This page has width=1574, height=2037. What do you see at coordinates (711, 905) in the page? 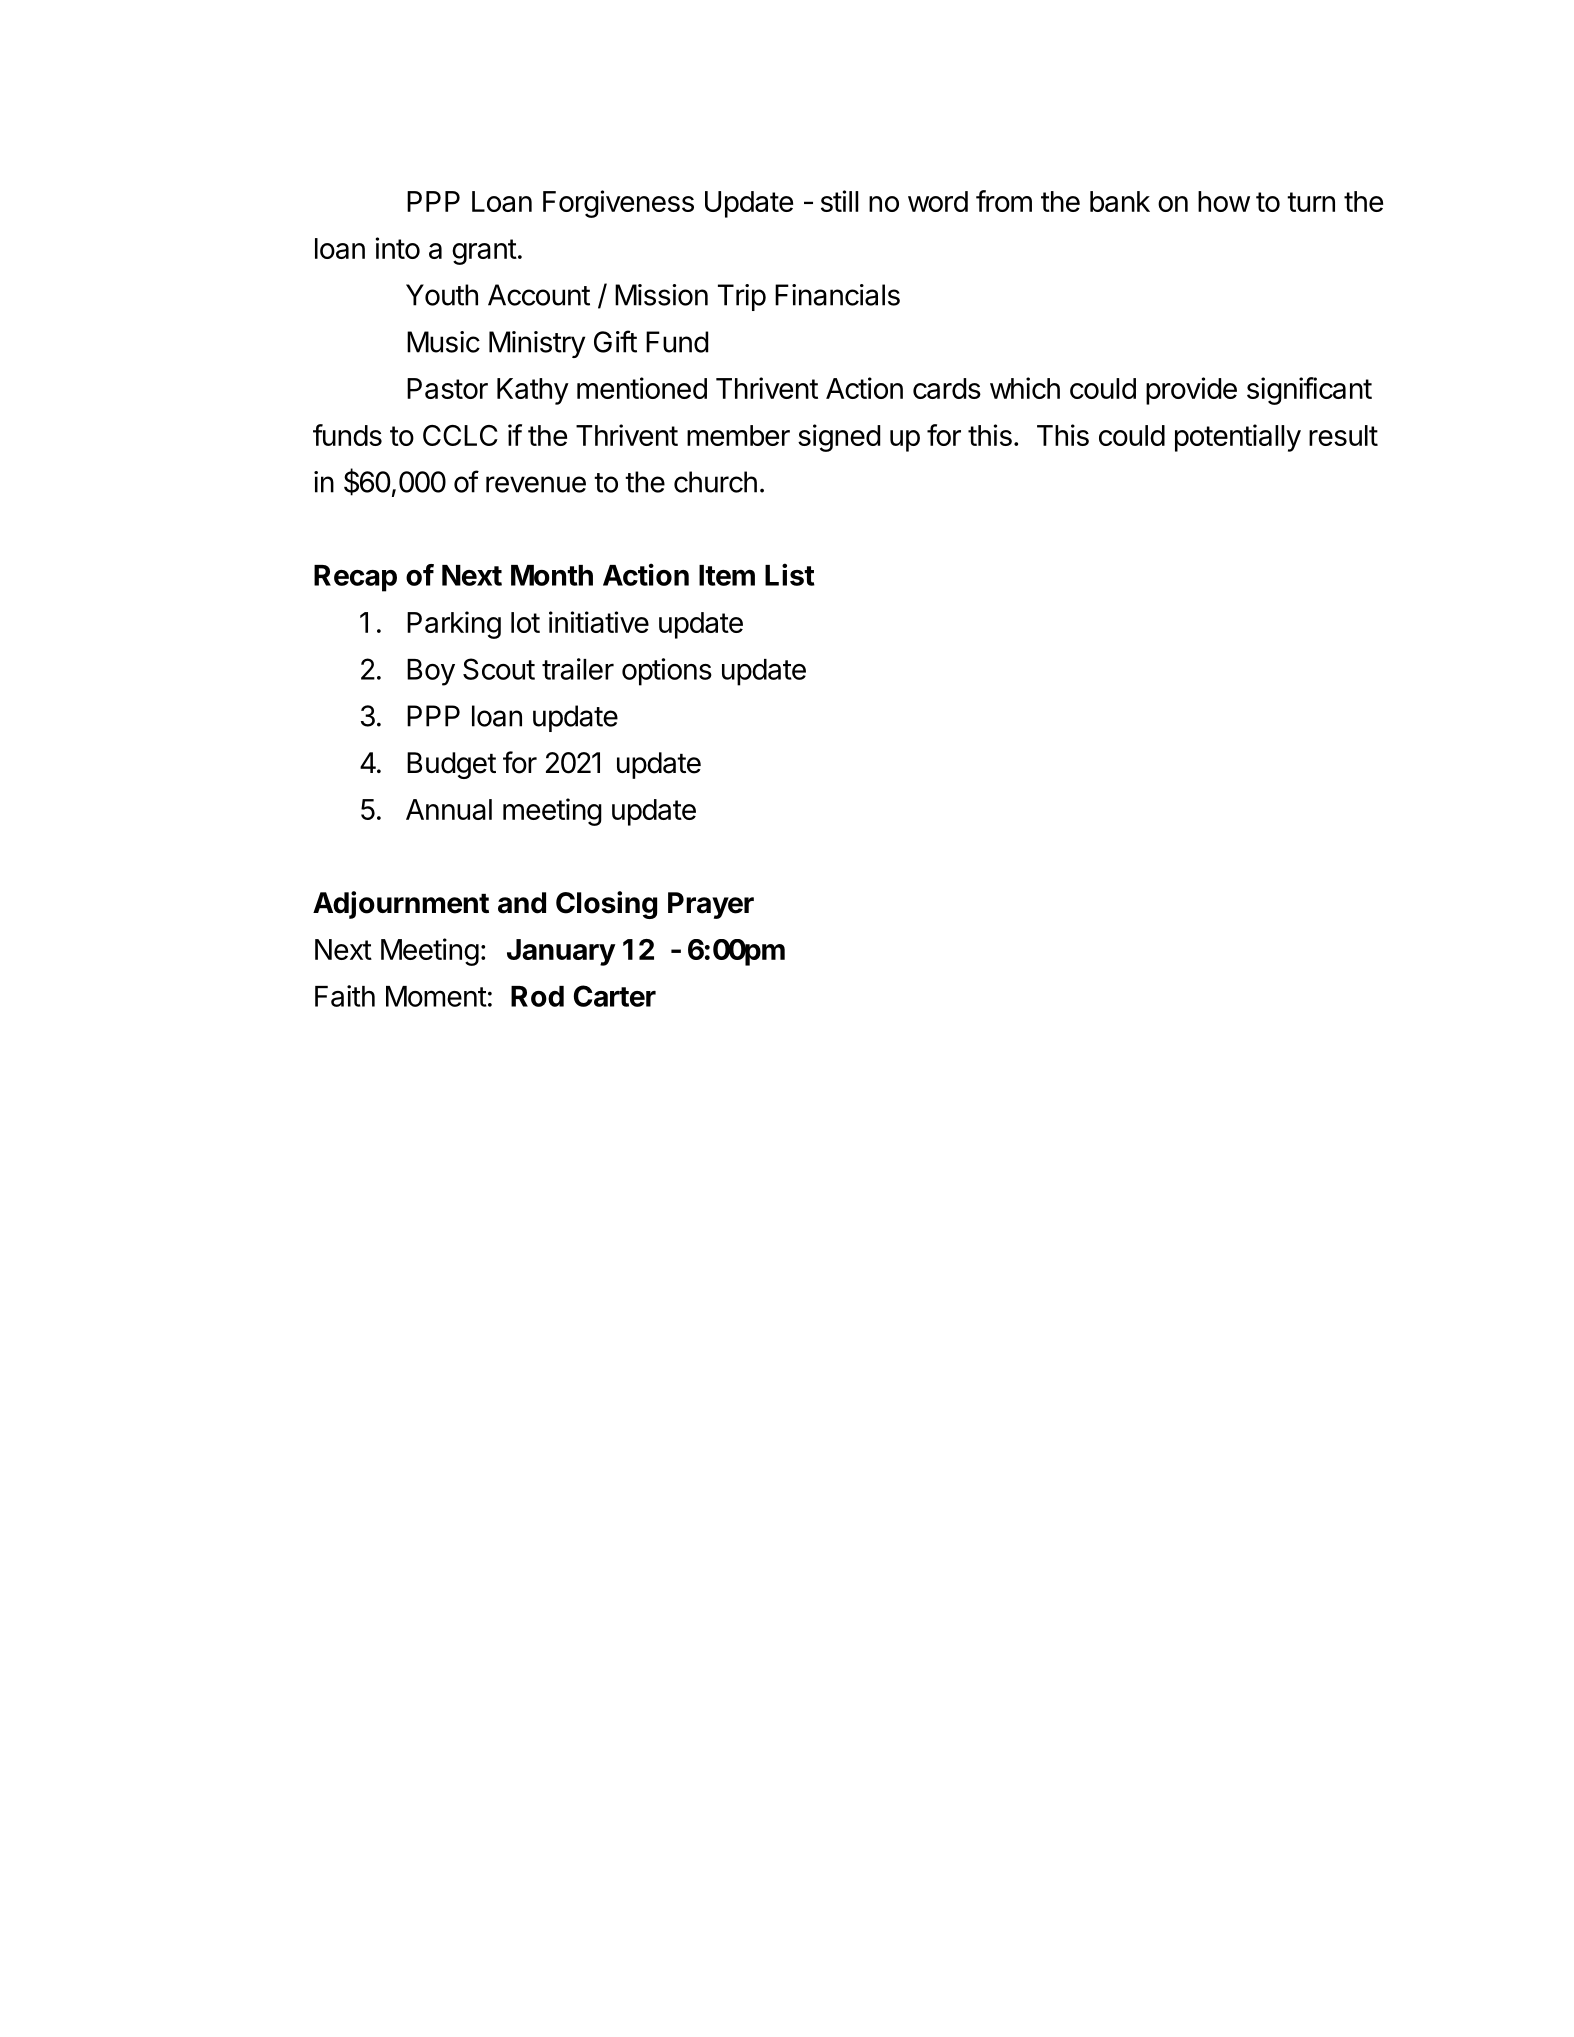
I see `Prayer` at bounding box center [711, 905].
